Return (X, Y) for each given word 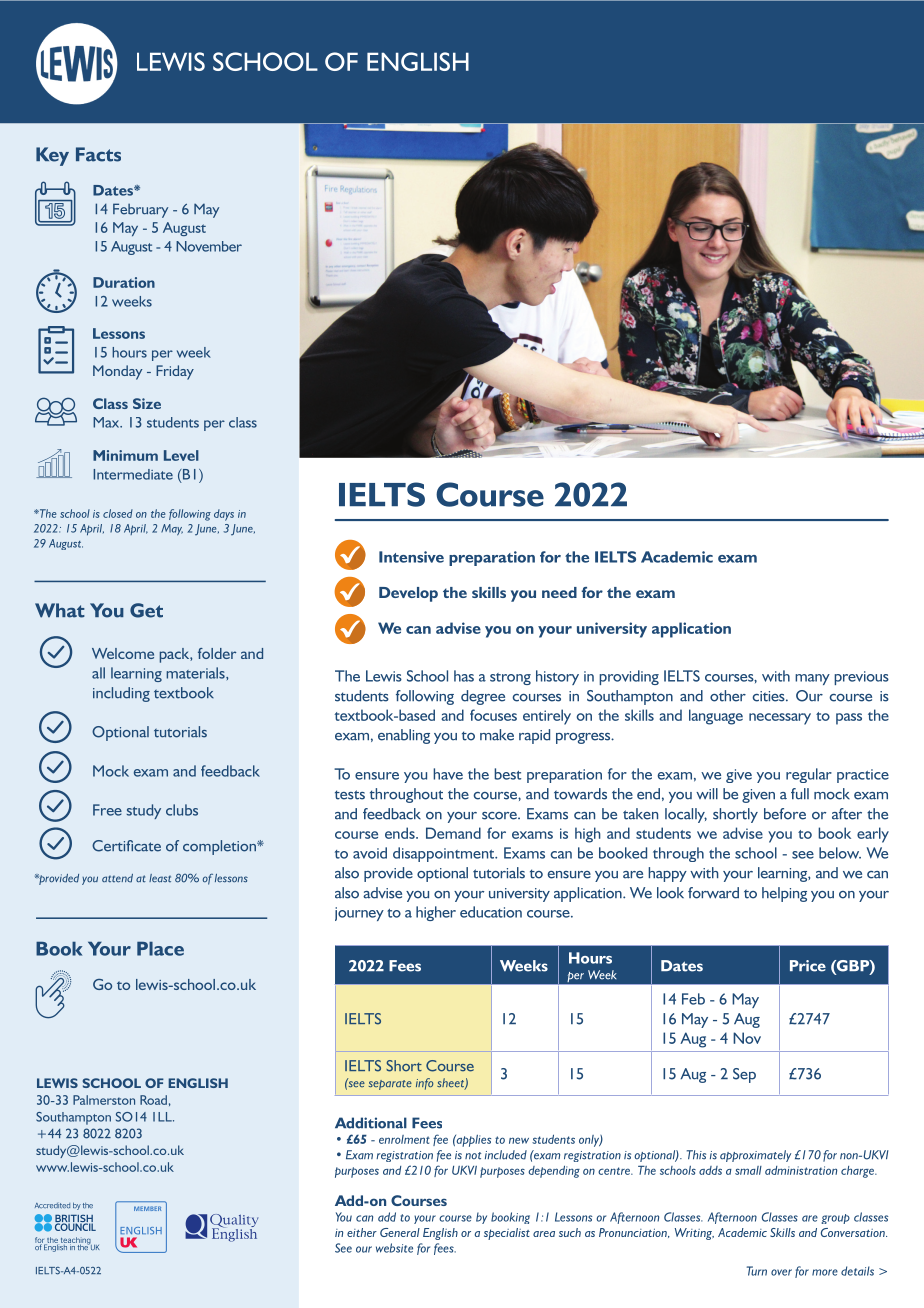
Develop (408, 594)
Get (146, 610)
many (812, 679)
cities (769, 696)
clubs (182, 810)
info (424, 1084)
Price (808, 966)
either (362, 1232)
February (140, 210)
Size (147, 403)
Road (153, 1100)
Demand (453, 833)
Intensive (411, 557)
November (209, 246)
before (785, 814)
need (559, 592)
